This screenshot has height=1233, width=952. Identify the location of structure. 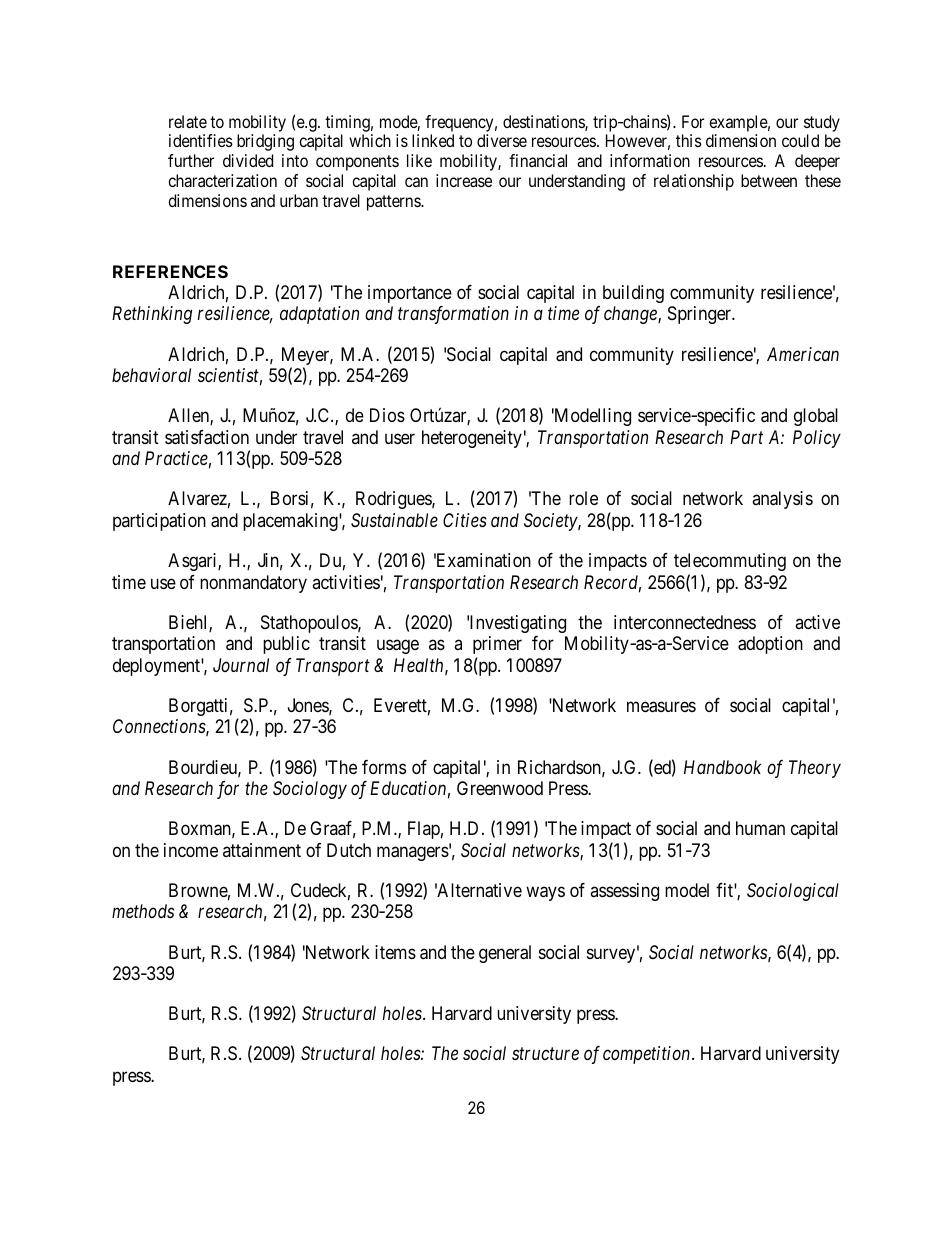
(545, 1054).
